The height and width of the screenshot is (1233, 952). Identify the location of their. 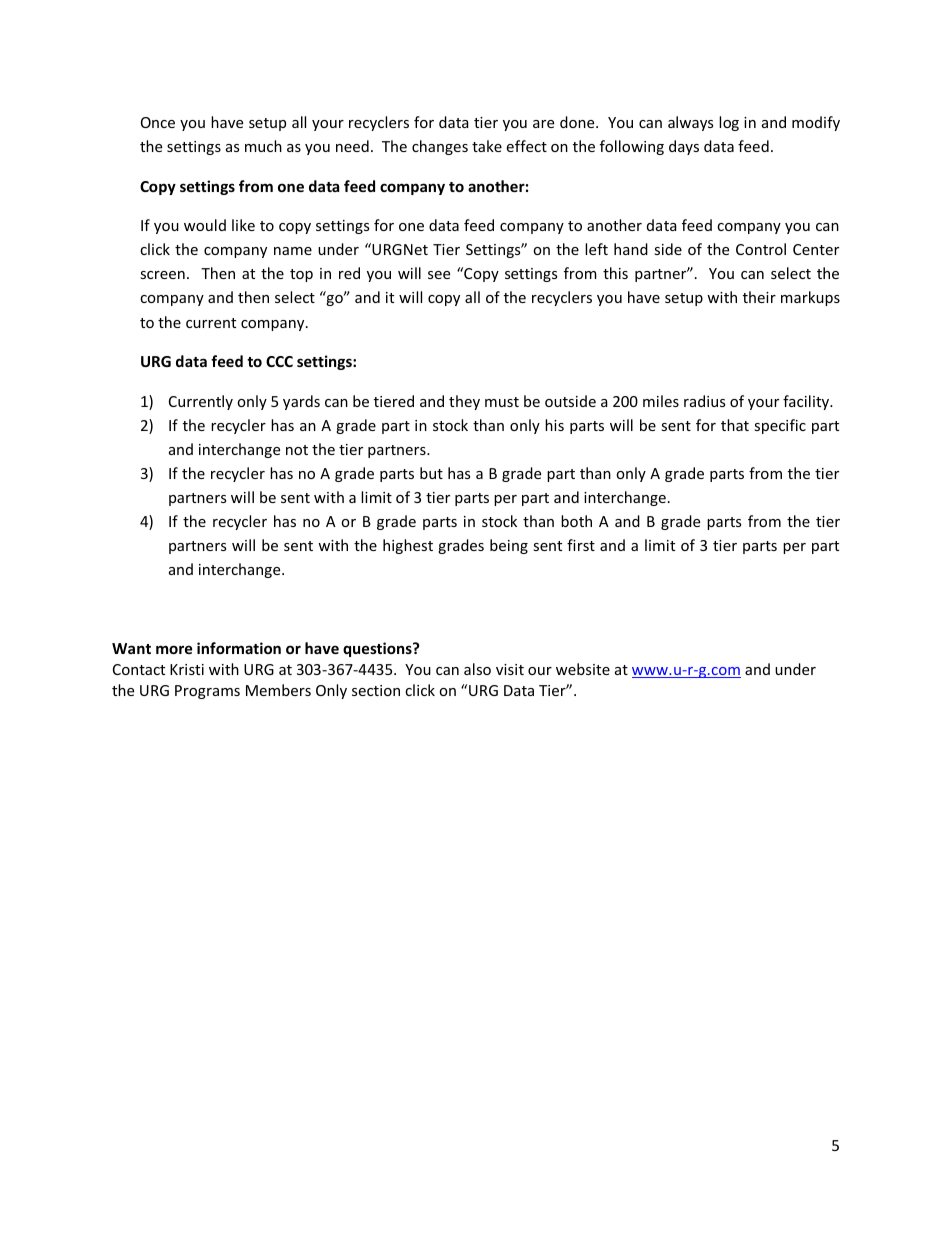
(759, 297).
